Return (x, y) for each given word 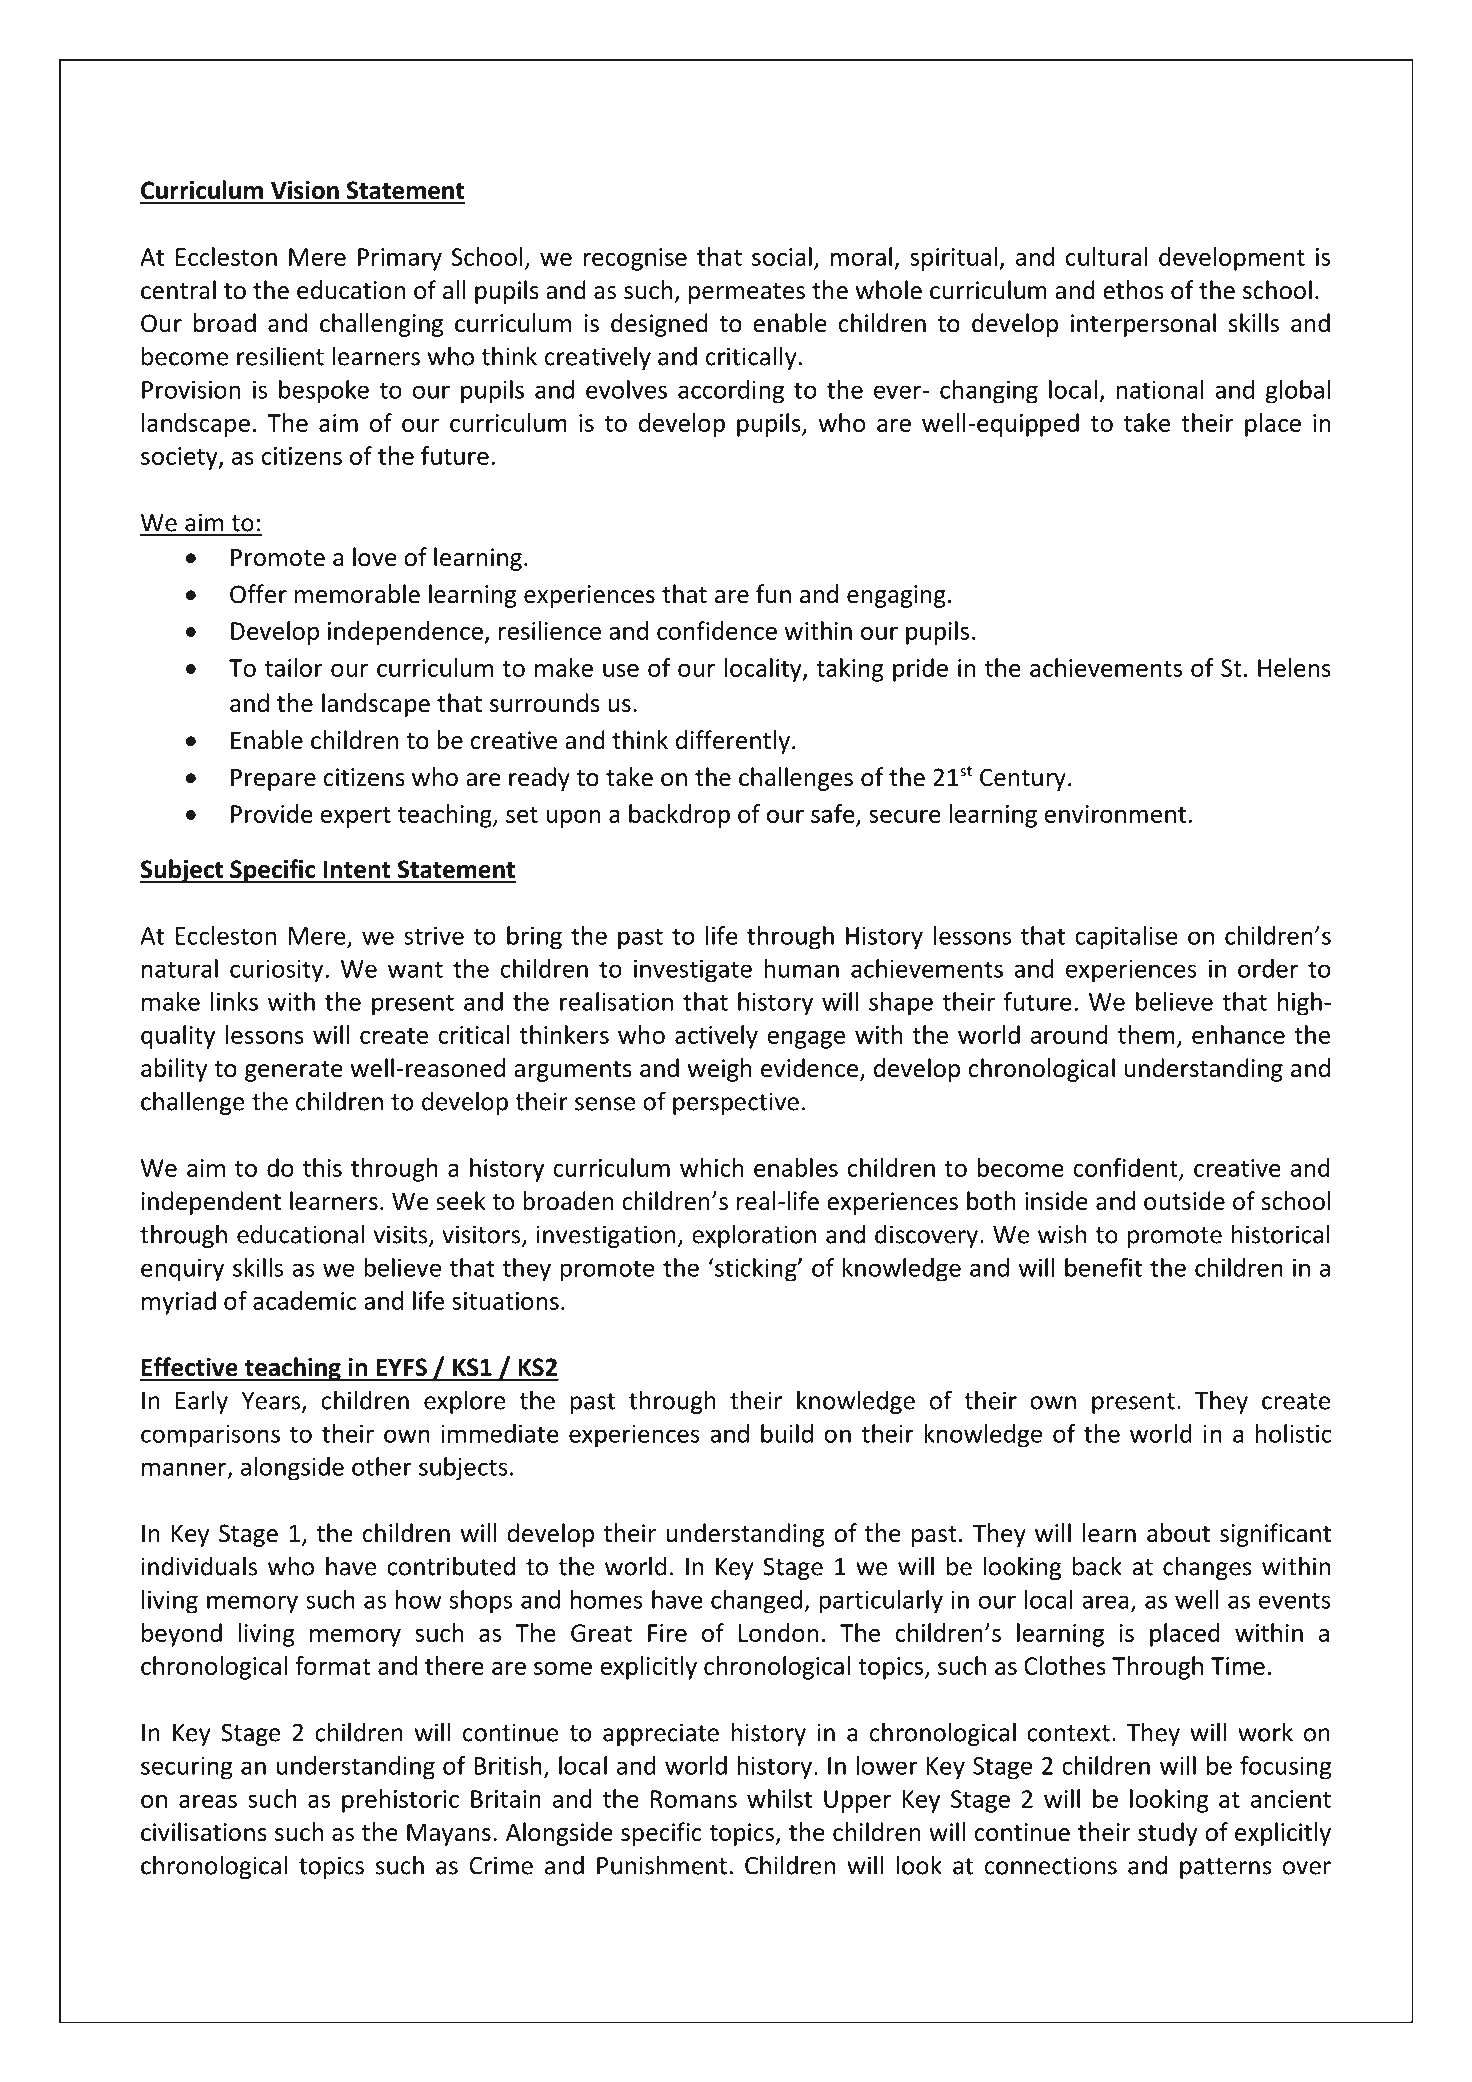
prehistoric (400, 1801)
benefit (1103, 1267)
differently (733, 742)
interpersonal (1143, 325)
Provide (272, 813)
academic (305, 1300)
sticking (756, 1270)
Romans (694, 1799)
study (1168, 1834)
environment (1115, 814)
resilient (280, 356)
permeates (747, 293)
